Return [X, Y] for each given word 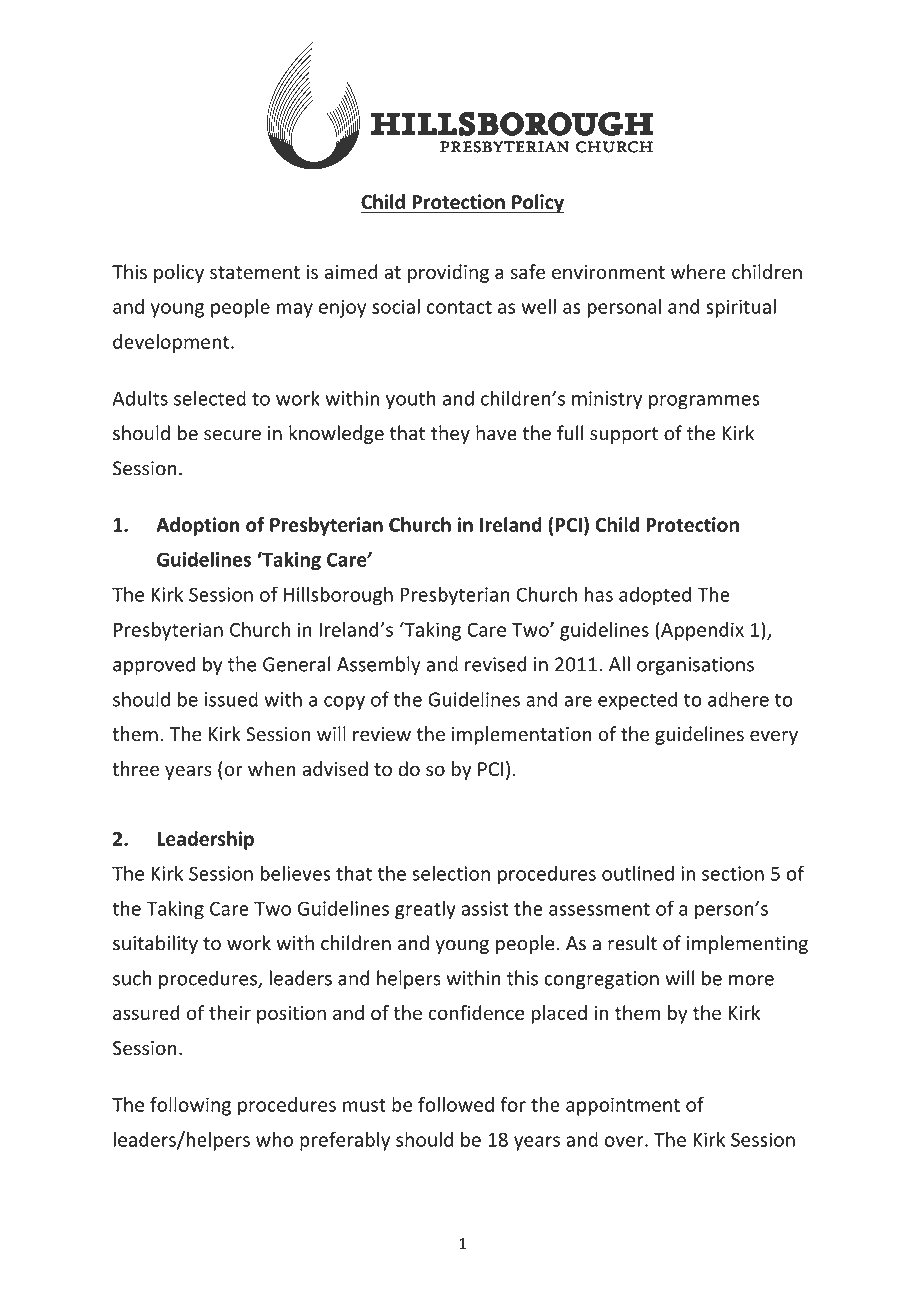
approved [154, 665]
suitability [155, 944]
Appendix [701, 631]
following [190, 1106]
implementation [522, 735]
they [450, 434]
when [272, 769]
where [698, 272]
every [774, 737]
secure [232, 435]
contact [459, 307]
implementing [747, 944]
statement [255, 273]
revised [496, 664]
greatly [425, 910]
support [624, 435]
